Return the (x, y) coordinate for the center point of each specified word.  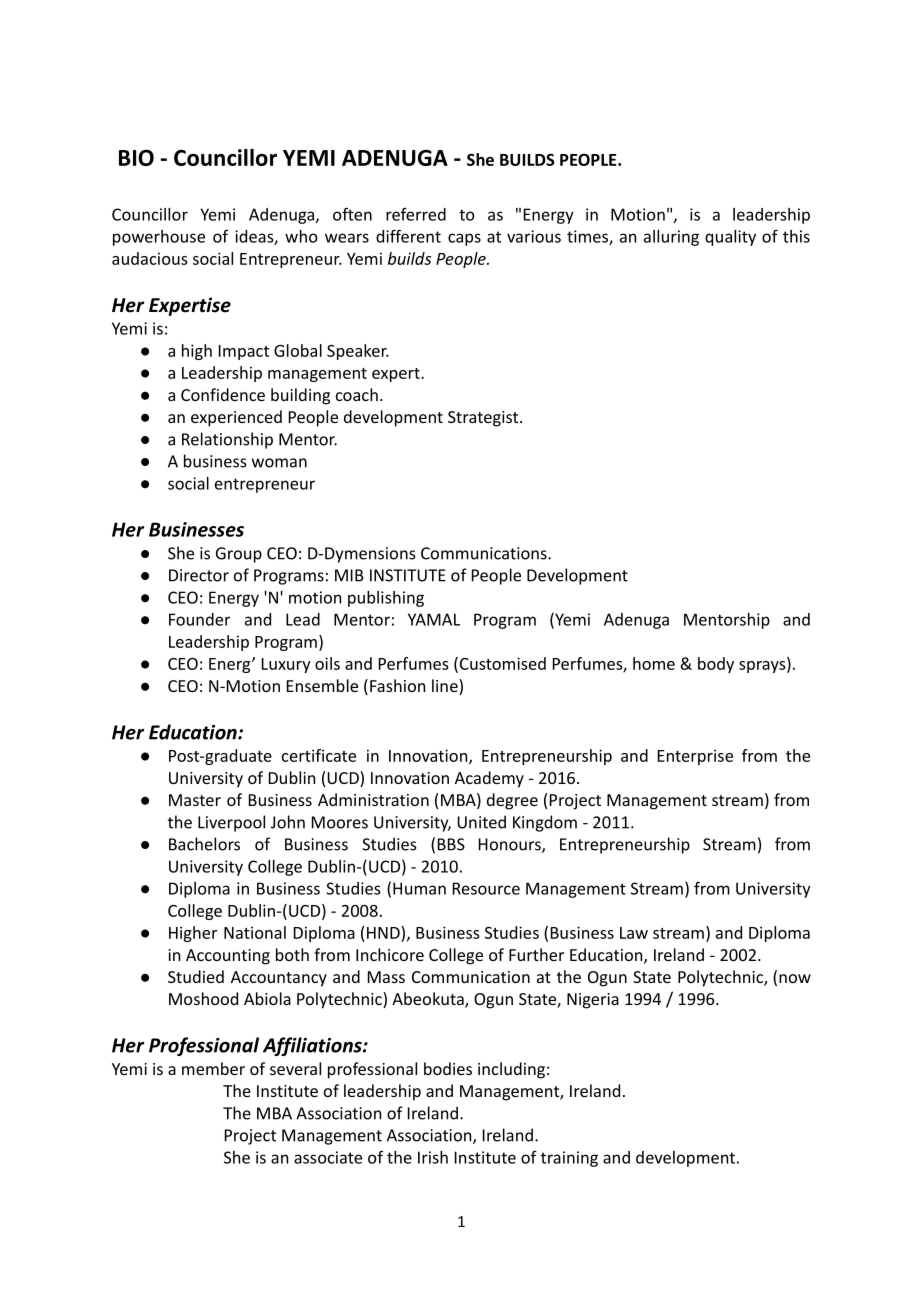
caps (464, 239)
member (213, 1068)
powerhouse (159, 238)
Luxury (286, 665)
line (446, 687)
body (716, 665)
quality (730, 238)
